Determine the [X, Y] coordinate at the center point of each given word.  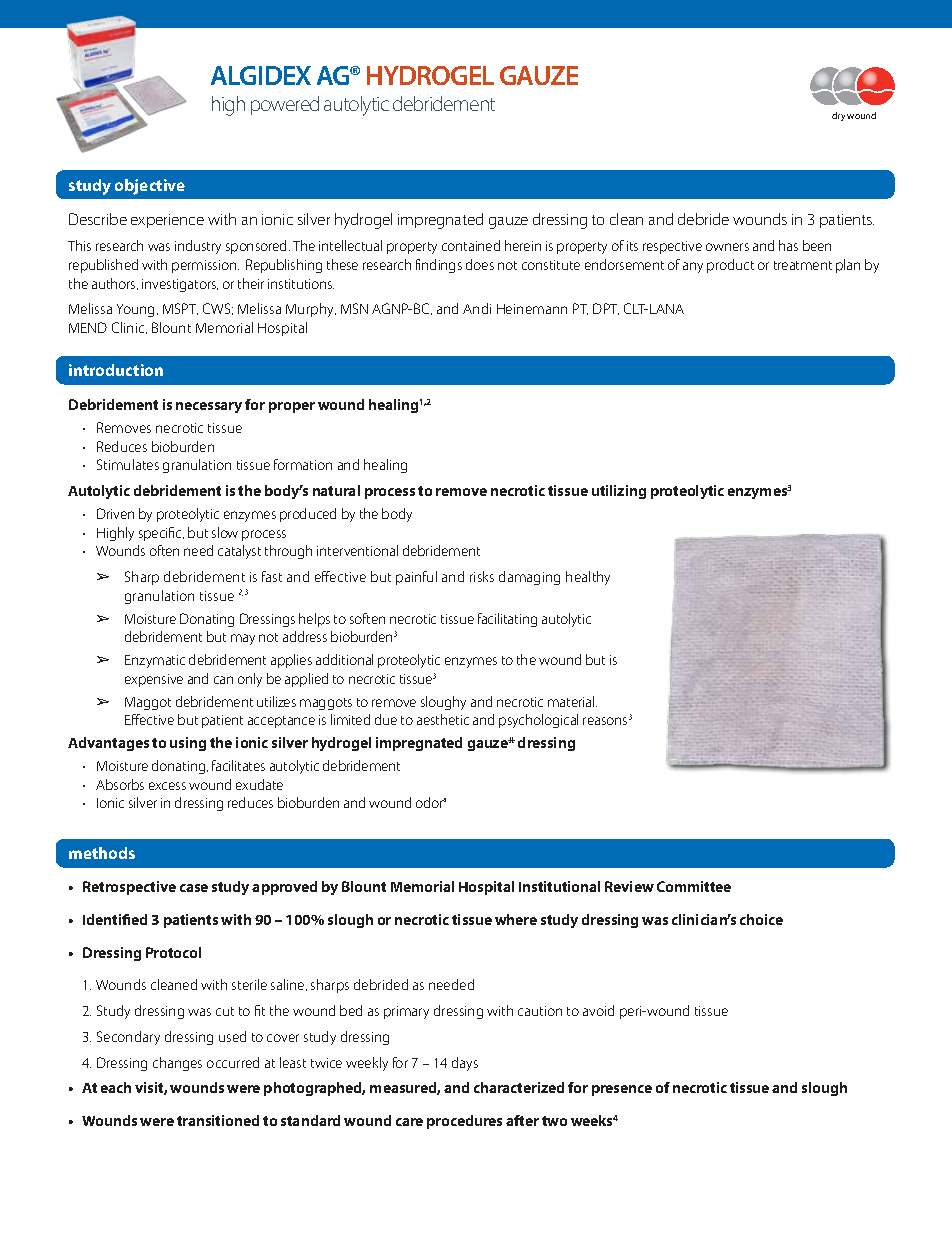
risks [482, 576]
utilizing [619, 492]
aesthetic [443, 719]
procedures [464, 1122]
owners [727, 247]
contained [471, 245]
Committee [694, 886]
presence [622, 1090]
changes [177, 1064]
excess [167, 786]
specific [161, 534]
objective [150, 187]
